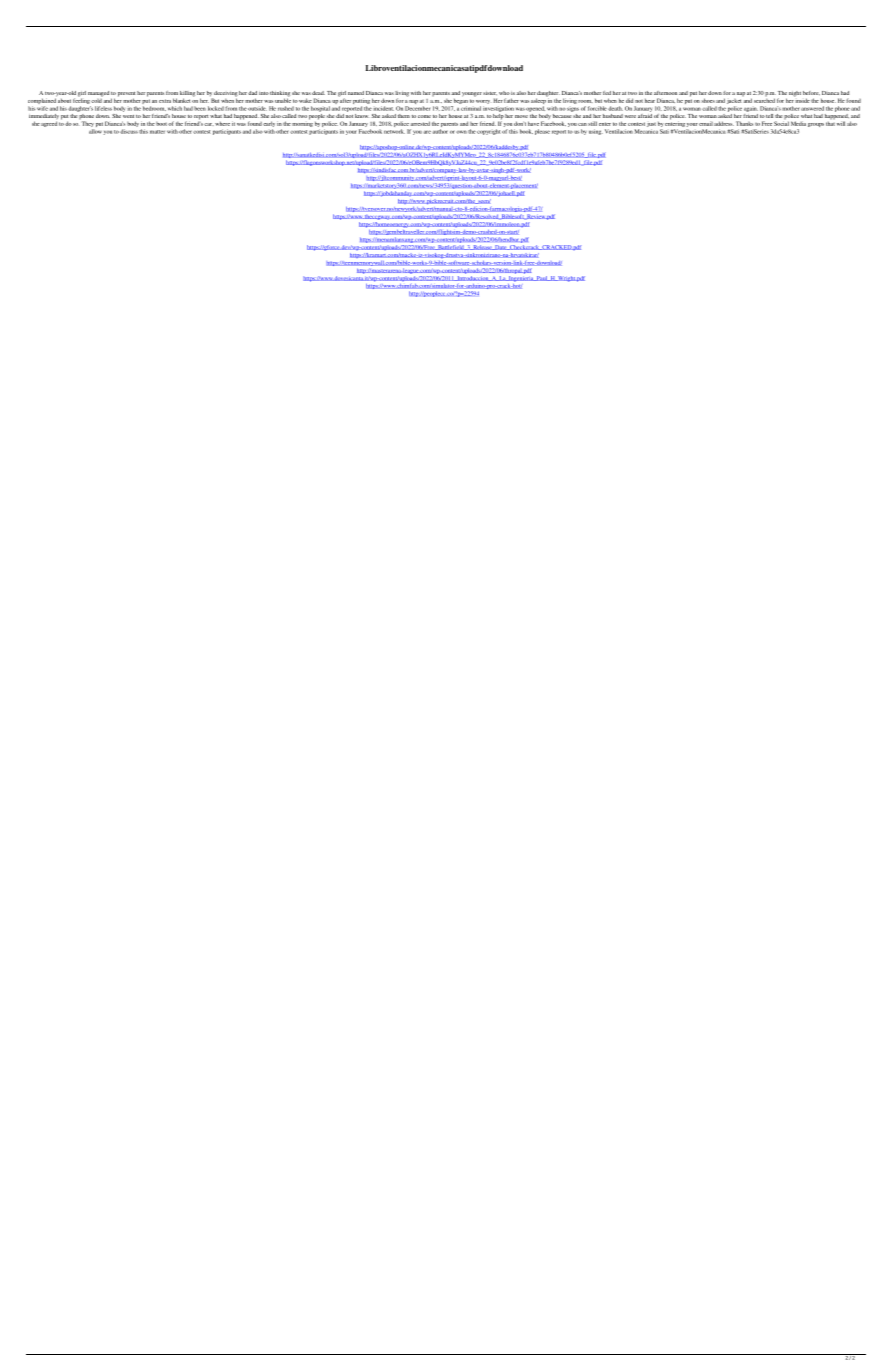  I want to click on jacket, so click(734, 101).
